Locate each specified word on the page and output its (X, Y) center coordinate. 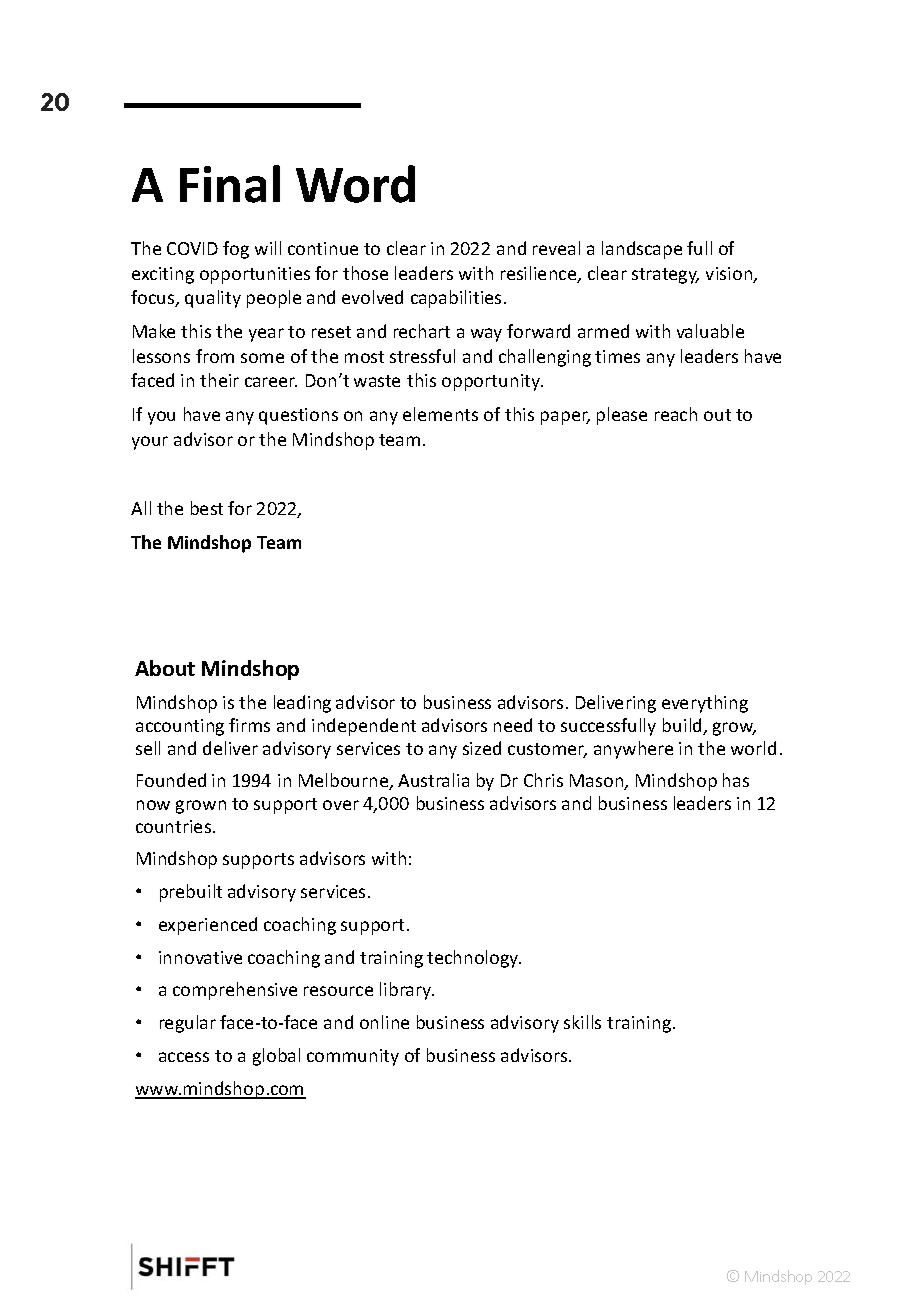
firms (249, 725)
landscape (642, 250)
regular (188, 1024)
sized (482, 748)
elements (440, 414)
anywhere (633, 750)
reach (676, 414)
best (207, 508)
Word (355, 184)
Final (230, 184)
